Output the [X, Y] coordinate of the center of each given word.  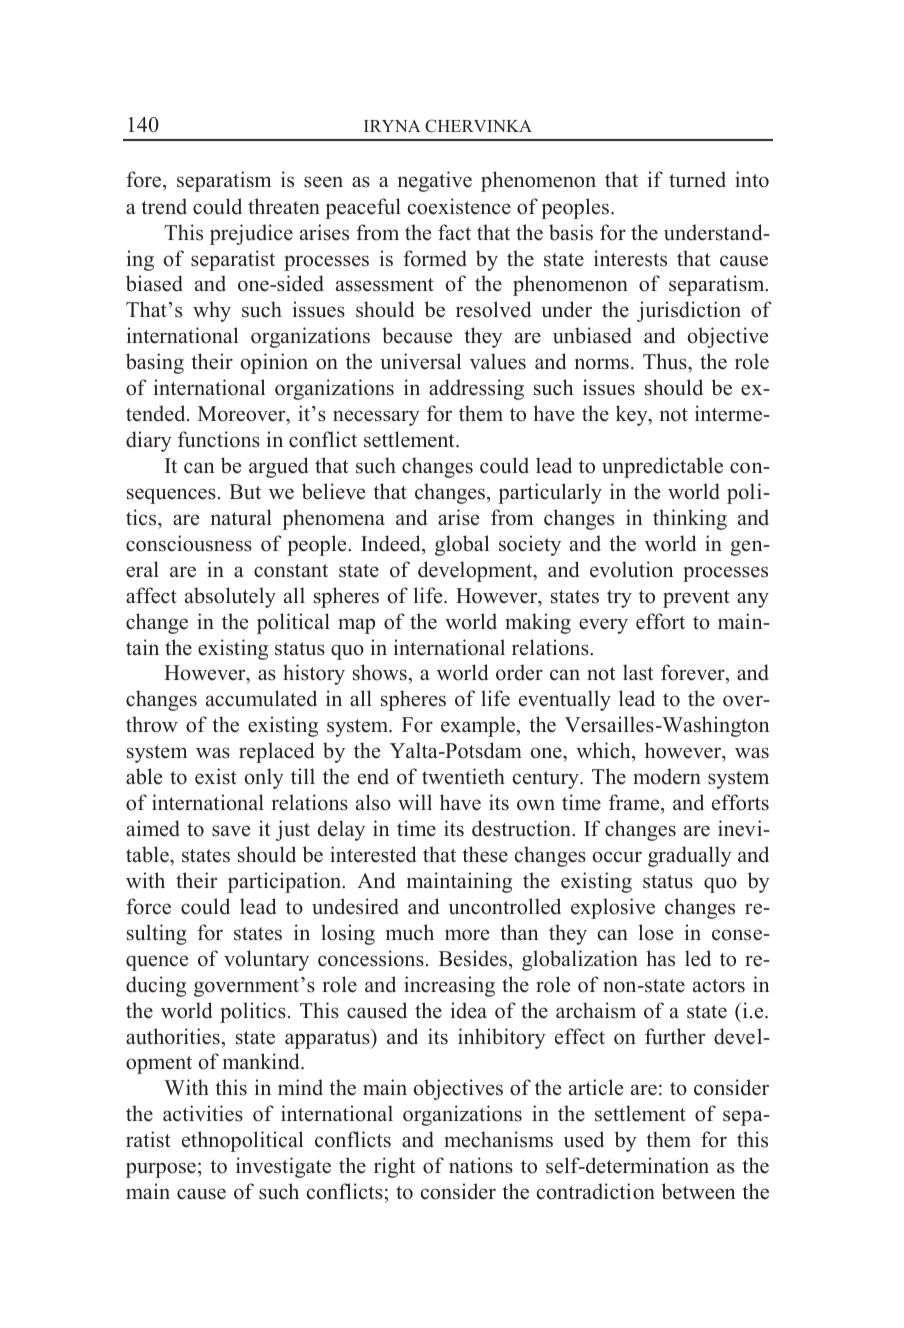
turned [697, 179]
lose [656, 932]
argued [278, 467]
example [479, 726]
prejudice [251, 234]
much [410, 932]
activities [203, 1113]
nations [481, 1165]
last [638, 672]
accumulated [261, 698]
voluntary [266, 960]
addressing [476, 389]
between [699, 1191]
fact [454, 232]
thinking [690, 519]
